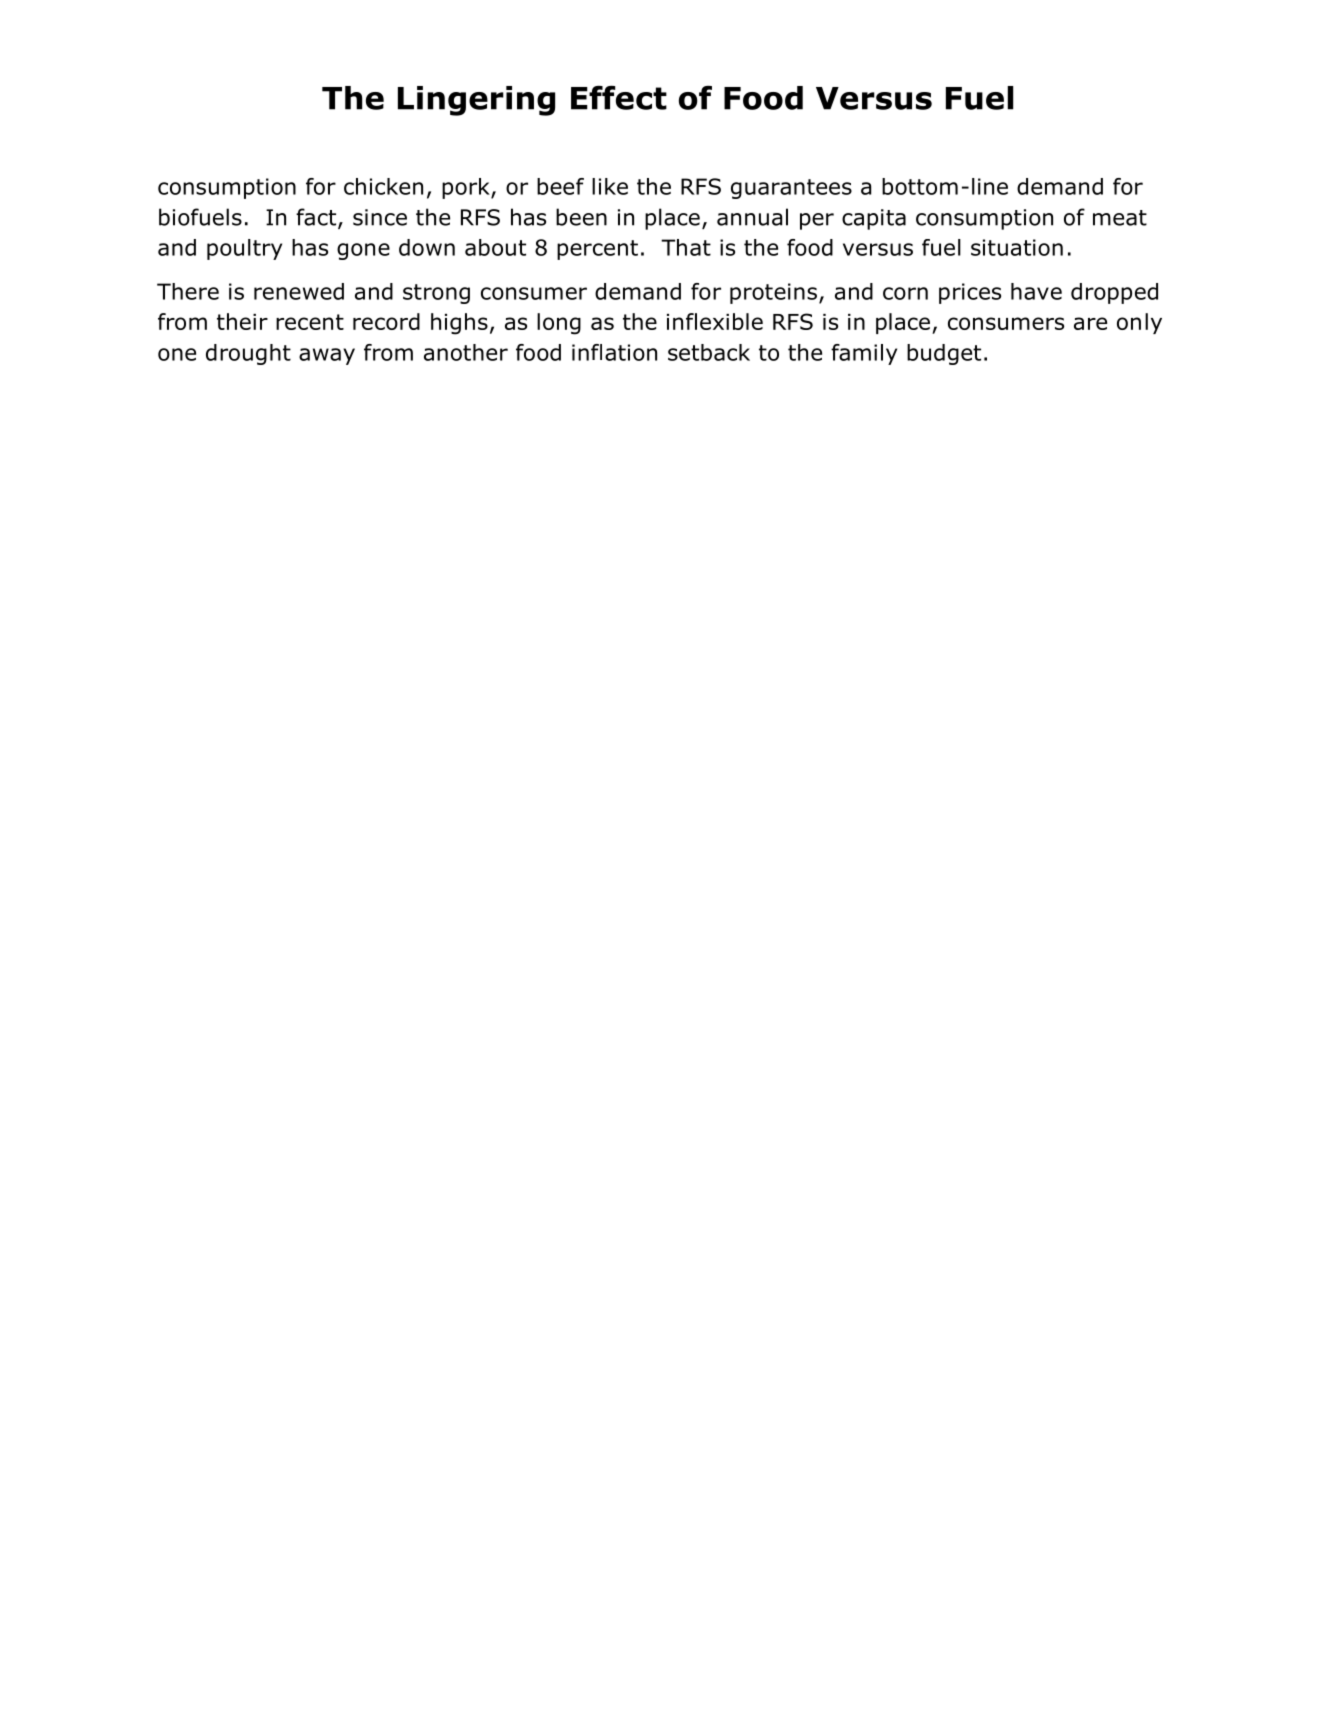  Describe the element at coordinates (773, 293) in the screenshot. I see `proteins` at that location.
